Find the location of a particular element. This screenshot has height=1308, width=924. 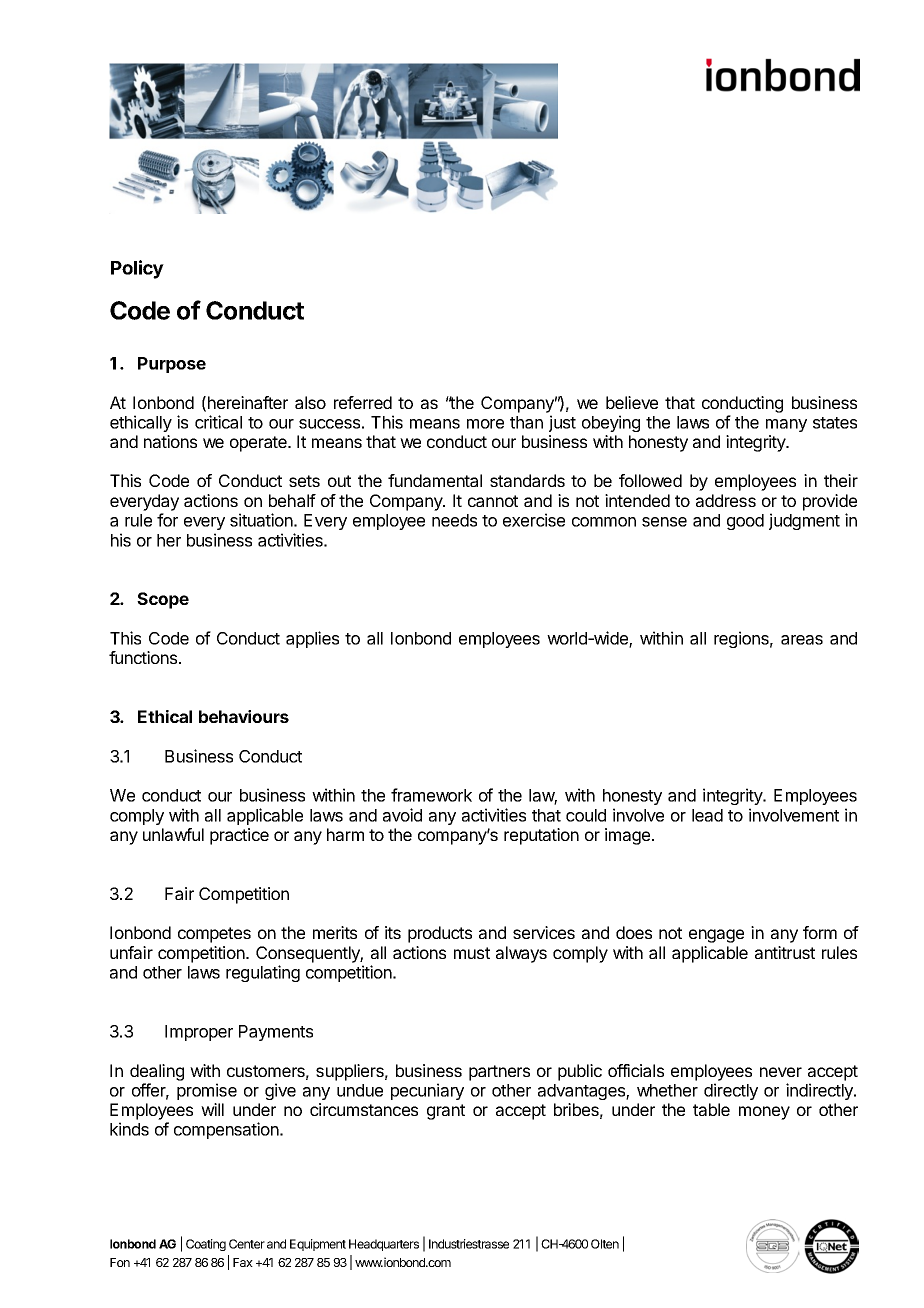

Coating is located at coordinates (206, 1245).
